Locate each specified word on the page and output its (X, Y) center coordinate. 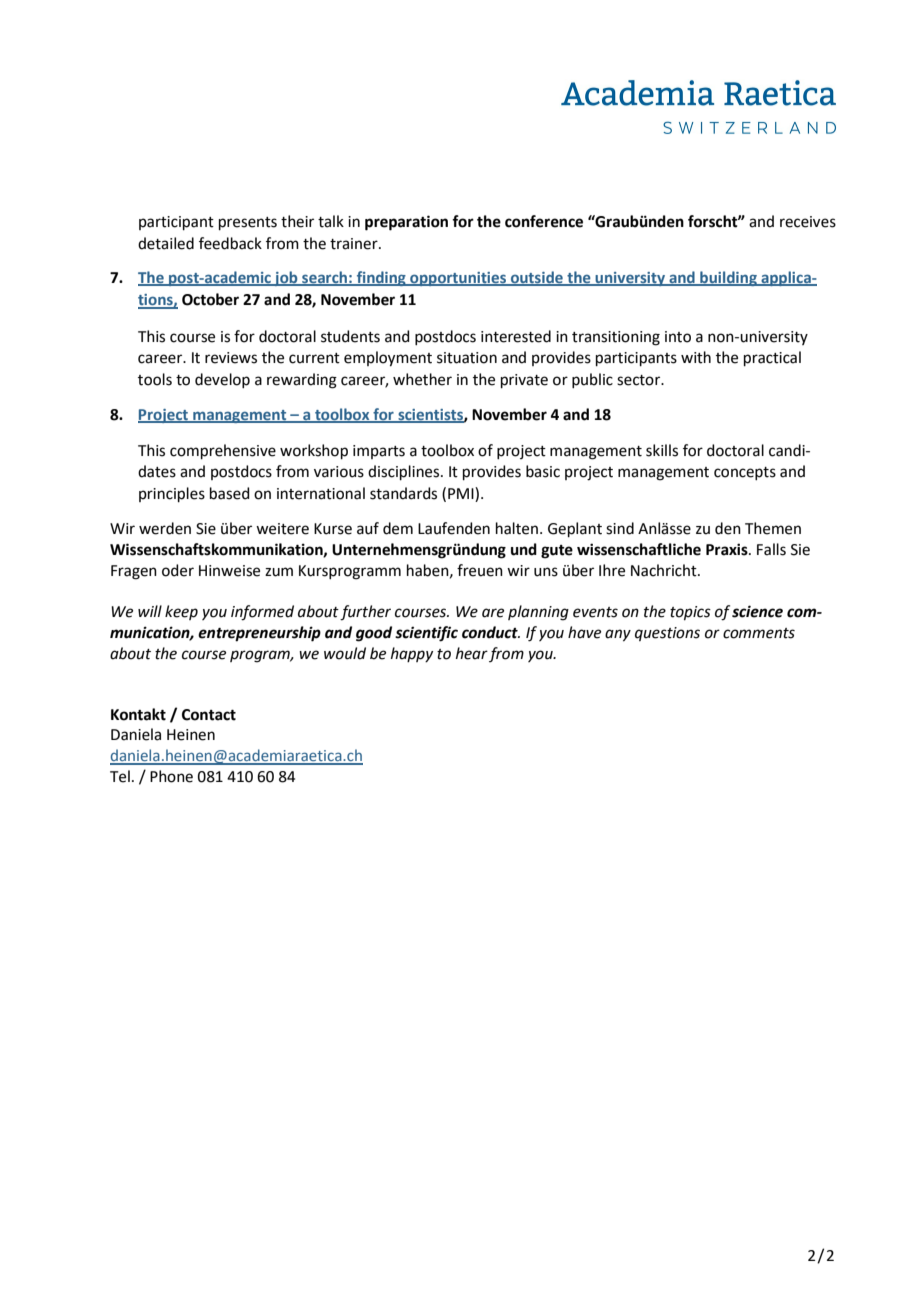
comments (759, 633)
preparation (406, 223)
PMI (462, 494)
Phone (171, 776)
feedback (230, 243)
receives (808, 222)
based (230, 493)
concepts (745, 473)
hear (472, 653)
